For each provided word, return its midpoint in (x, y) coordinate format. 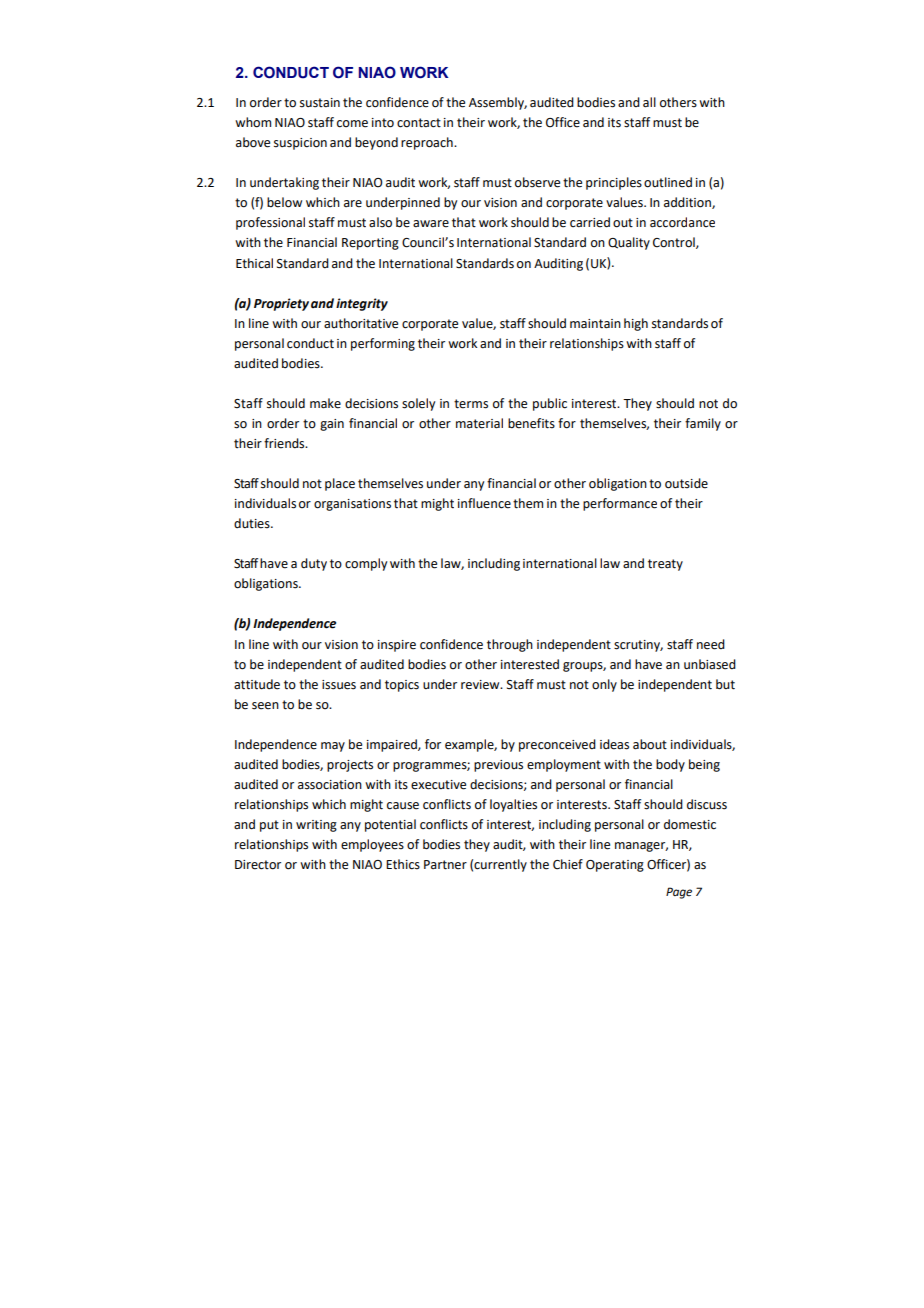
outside (686, 483)
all (649, 102)
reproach (428, 143)
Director (258, 865)
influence (484, 503)
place (340, 484)
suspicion (300, 144)
